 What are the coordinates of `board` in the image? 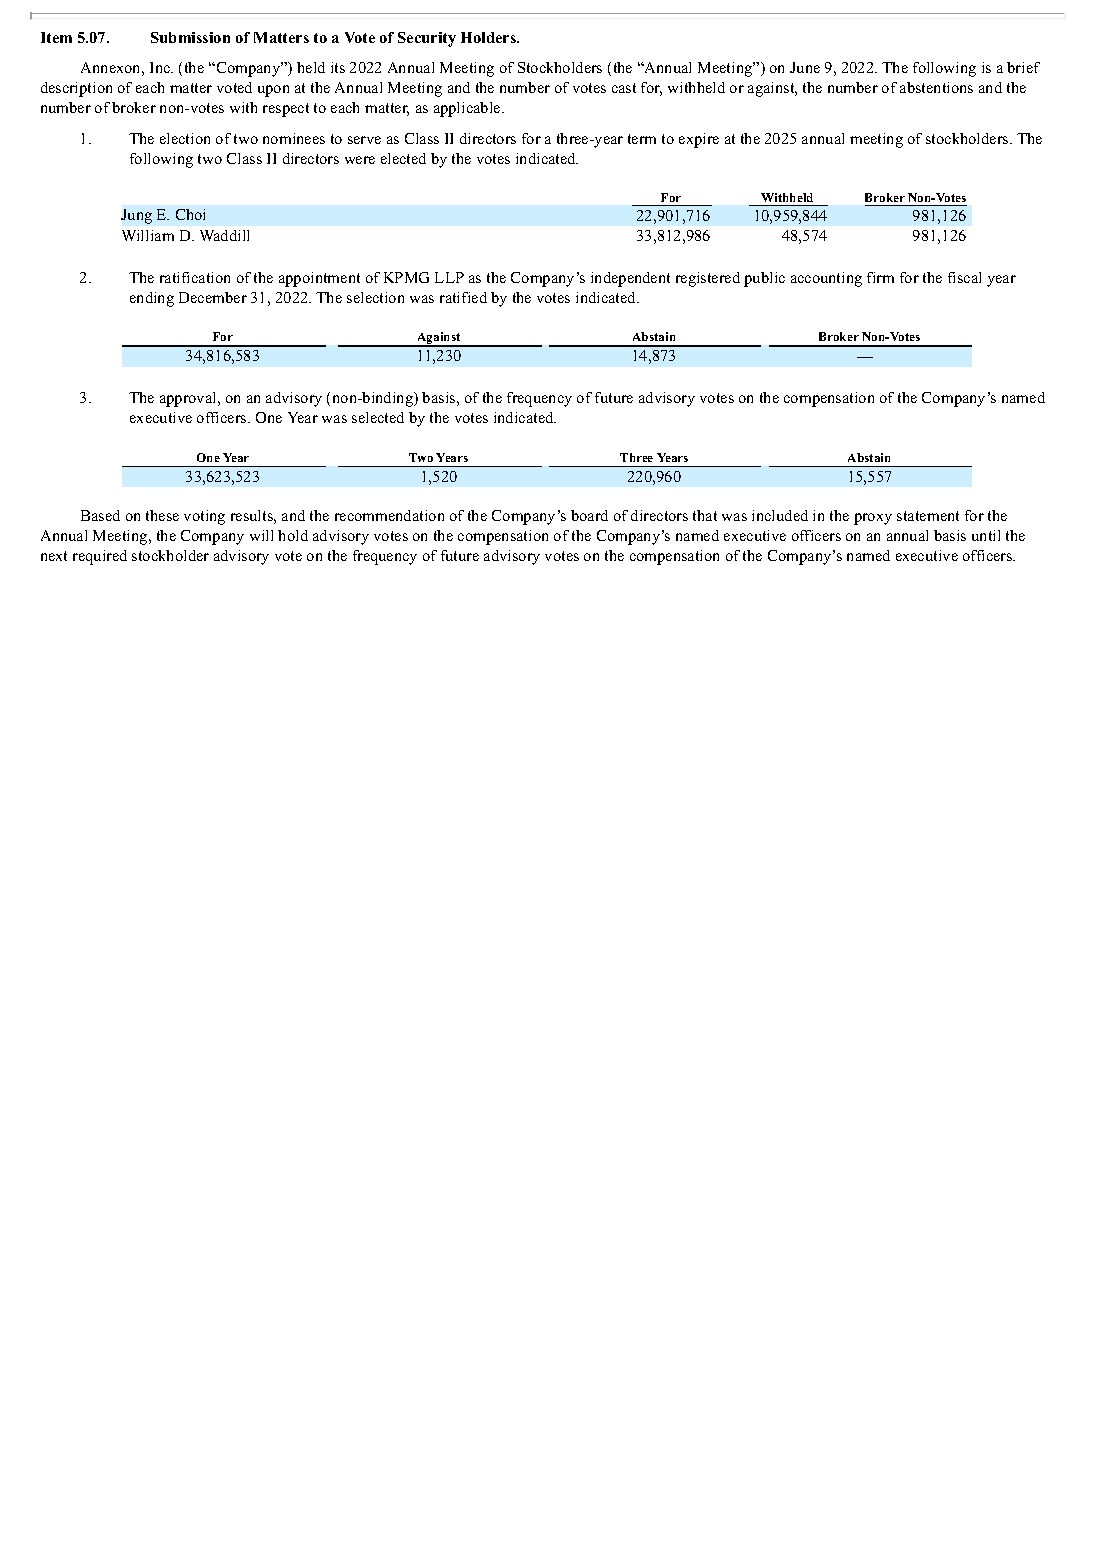 It's located at (589, 515).
